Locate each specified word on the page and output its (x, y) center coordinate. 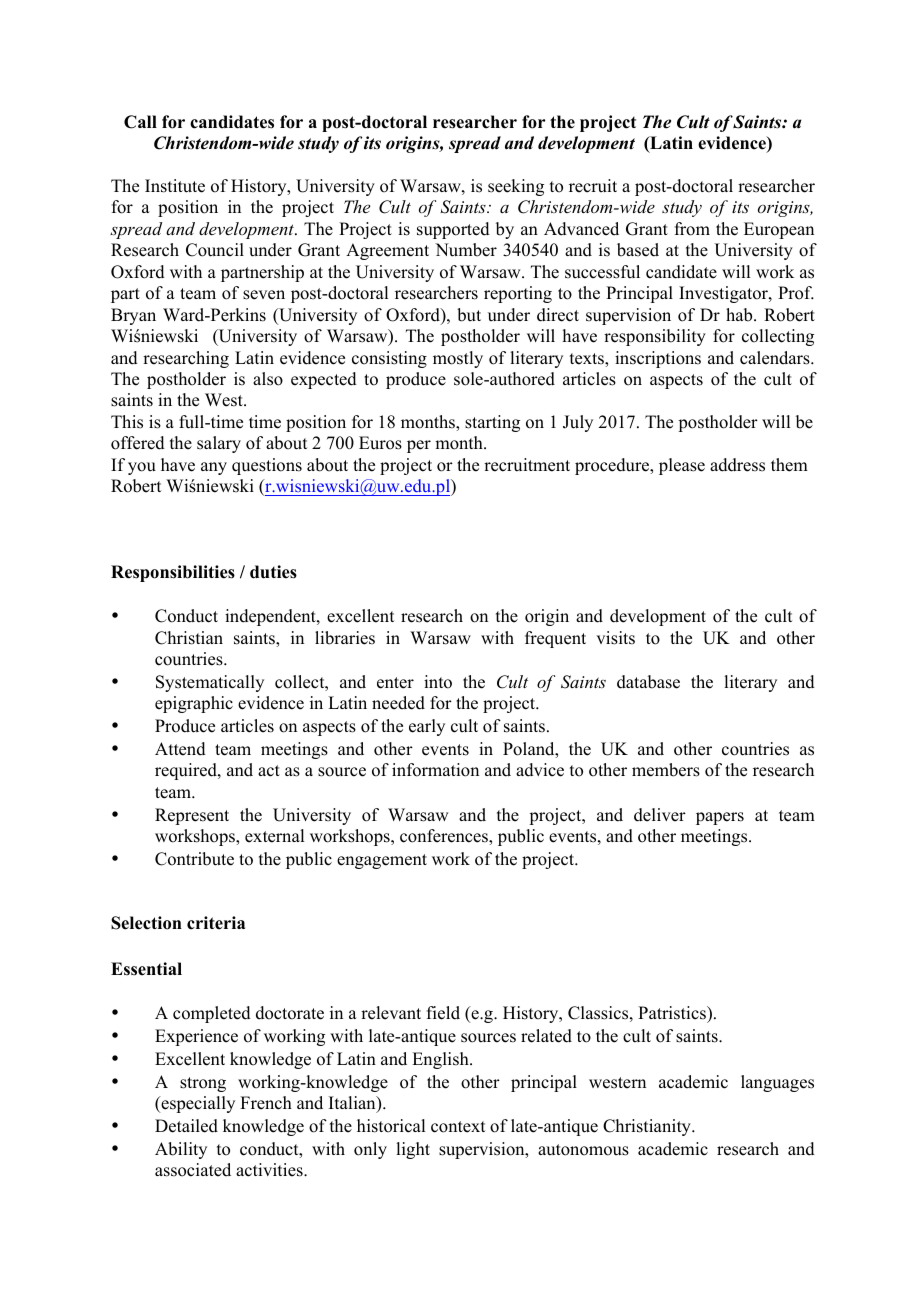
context (458, 1127)
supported (453, 230)
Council (215, 250)
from (692, 229)
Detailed (186, 1126)
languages (777, 1083)
